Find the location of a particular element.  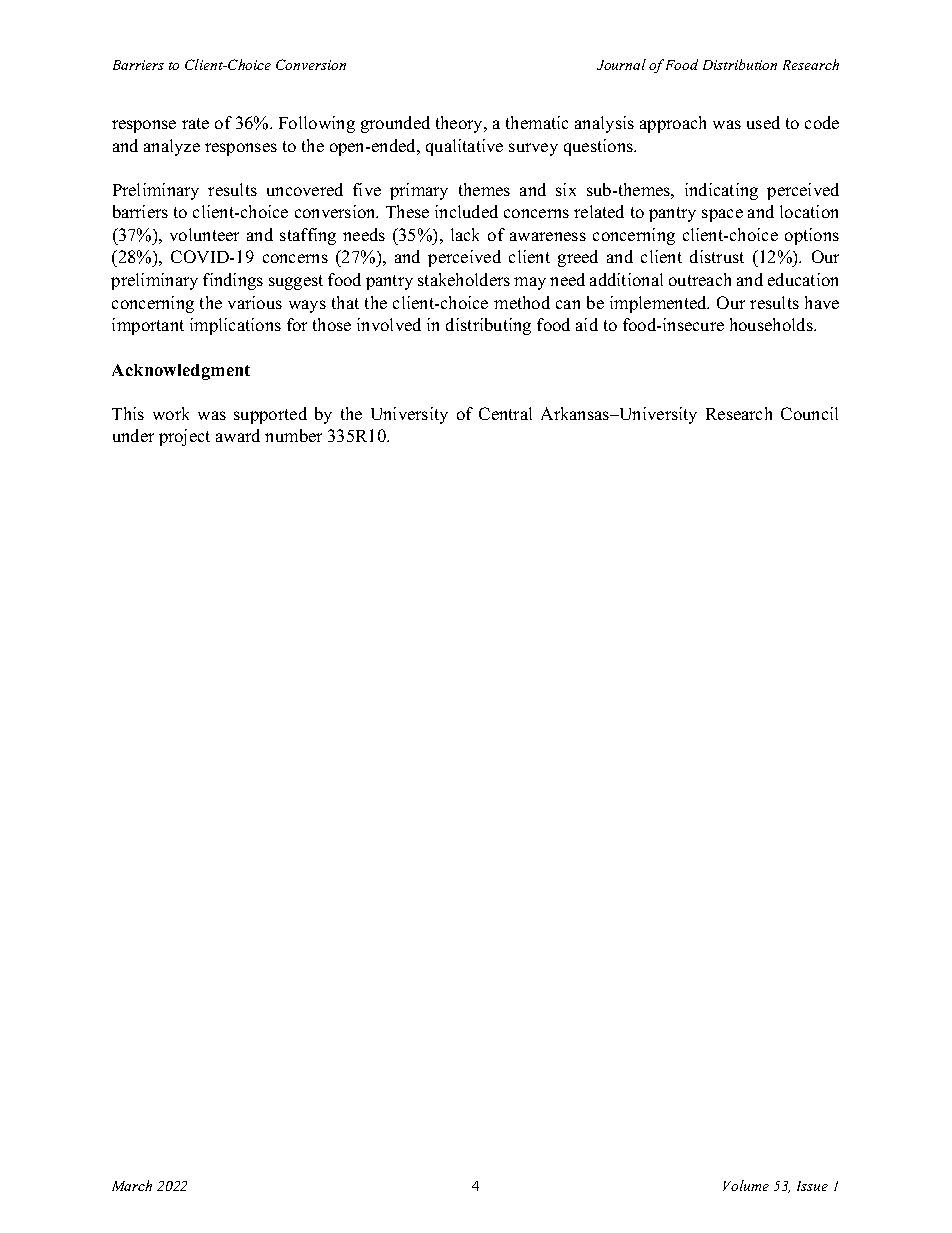

Central is located at coordinates (505, 413).
